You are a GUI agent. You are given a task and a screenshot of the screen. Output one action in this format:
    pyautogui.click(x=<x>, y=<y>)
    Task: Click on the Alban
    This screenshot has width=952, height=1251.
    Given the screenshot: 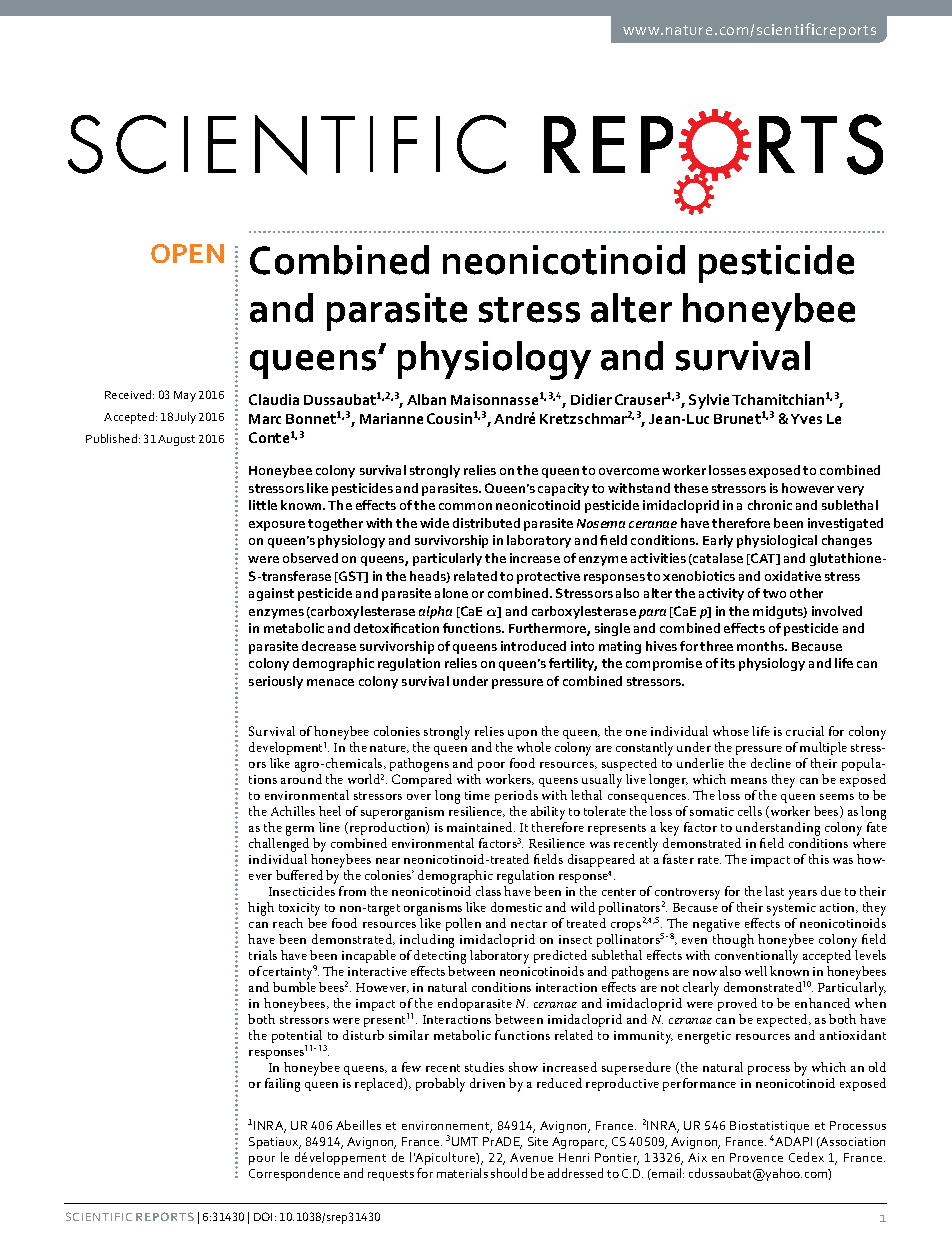 What is the action you would take?
    pyautogui.click(x=426, y=399)
